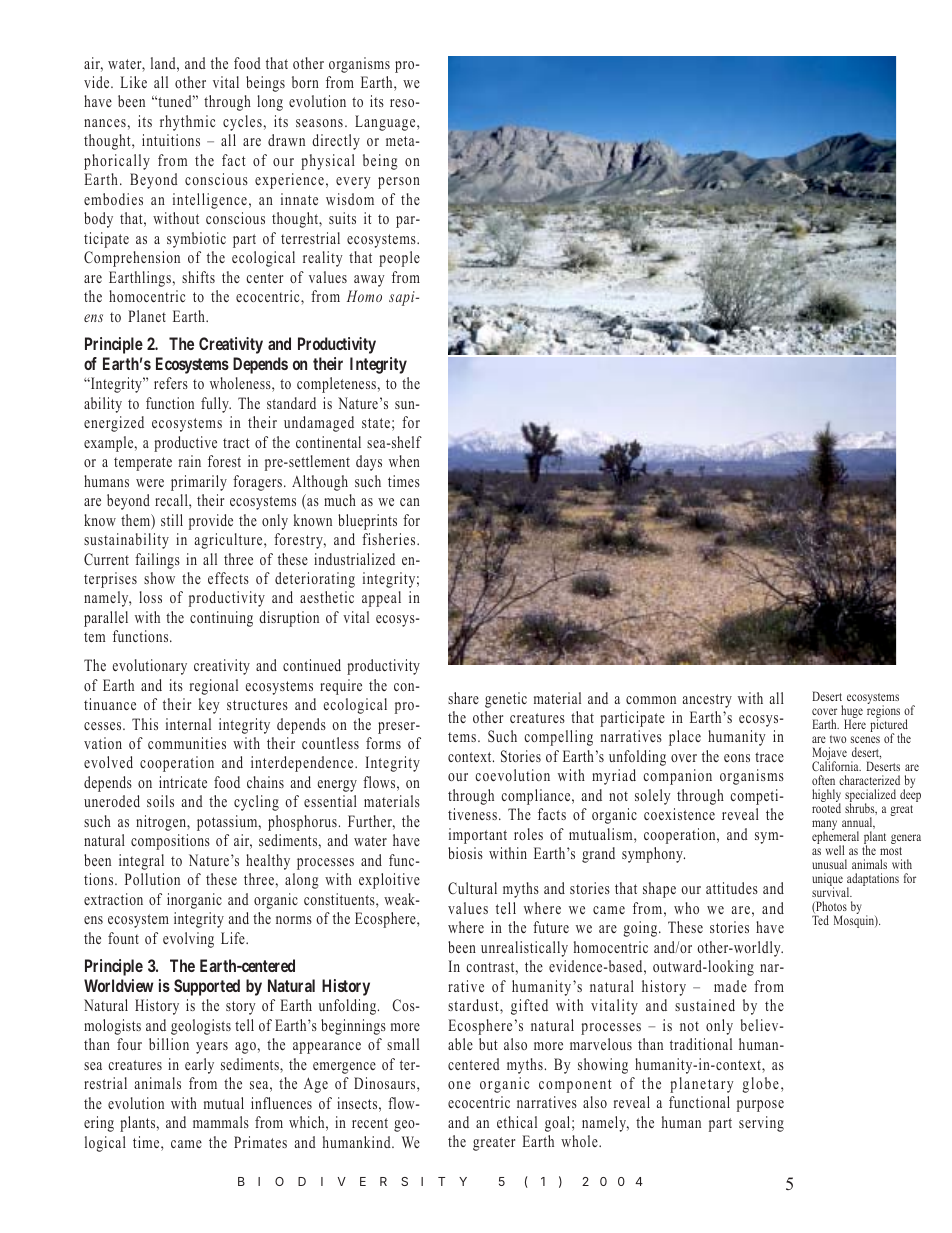  What do you see at coordinates (478, 836) in the screenshot?
I see `important` at bounding box center [478, 836].
